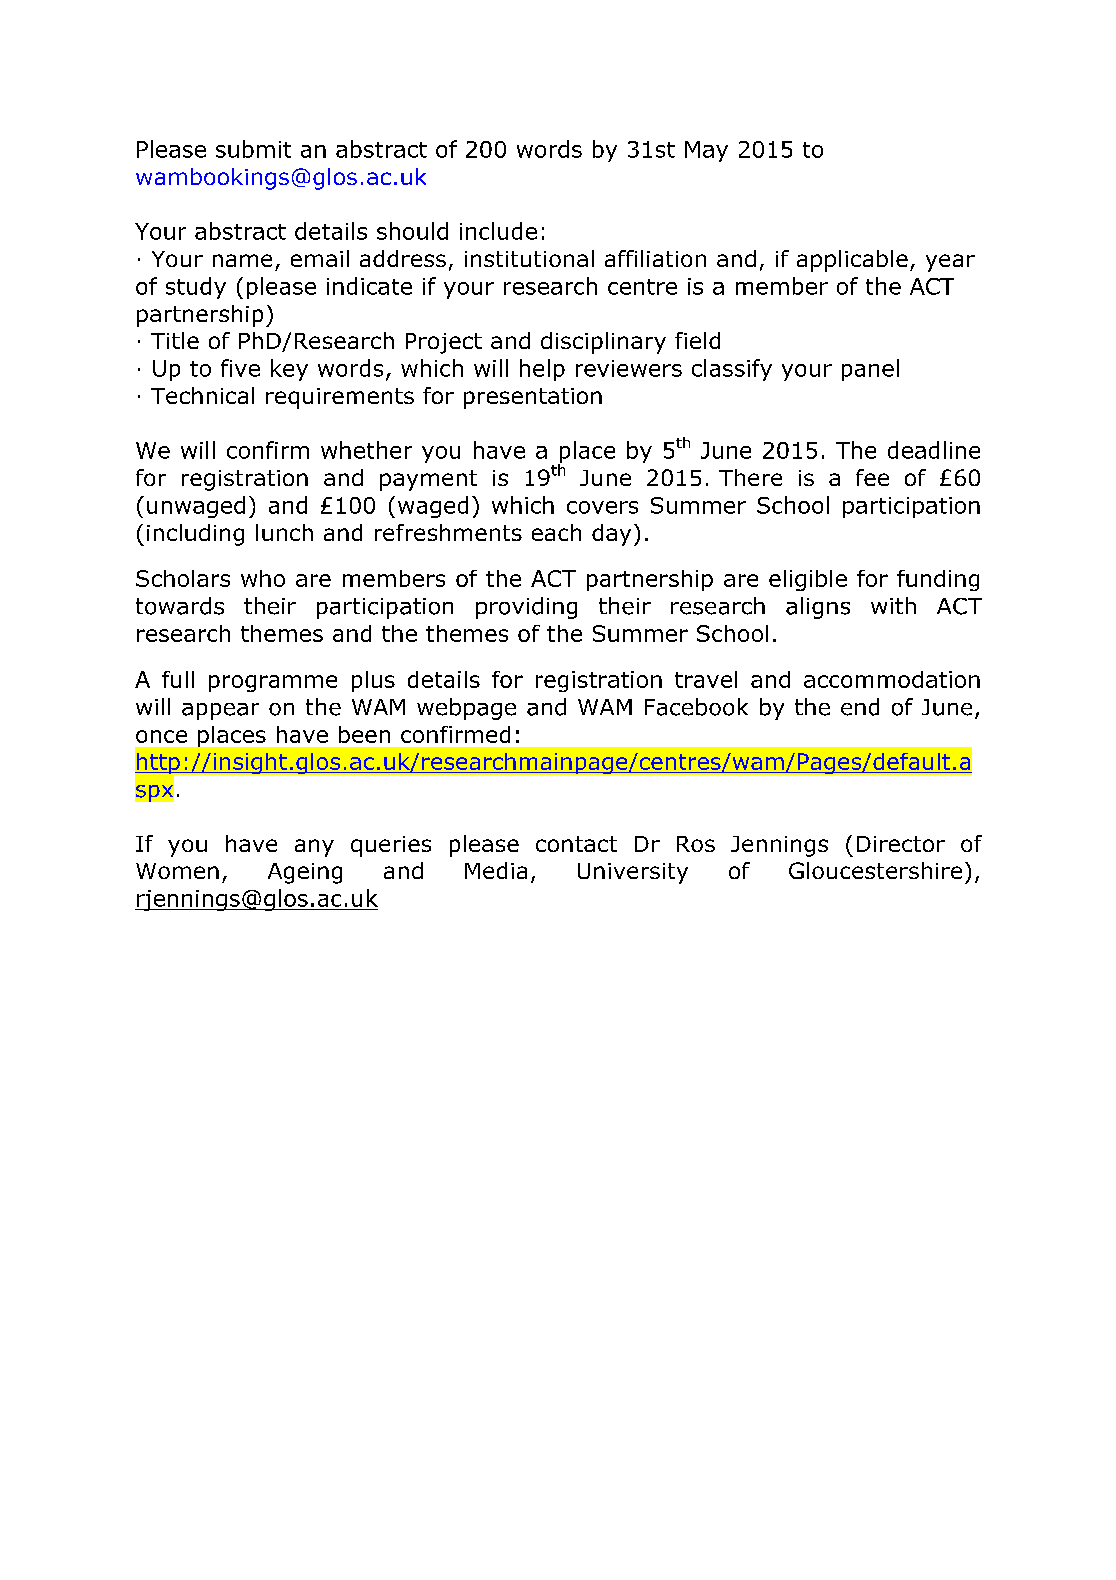  Describe the element at coordinates (556, 532) in the screenshot. I see `each` at that location.
